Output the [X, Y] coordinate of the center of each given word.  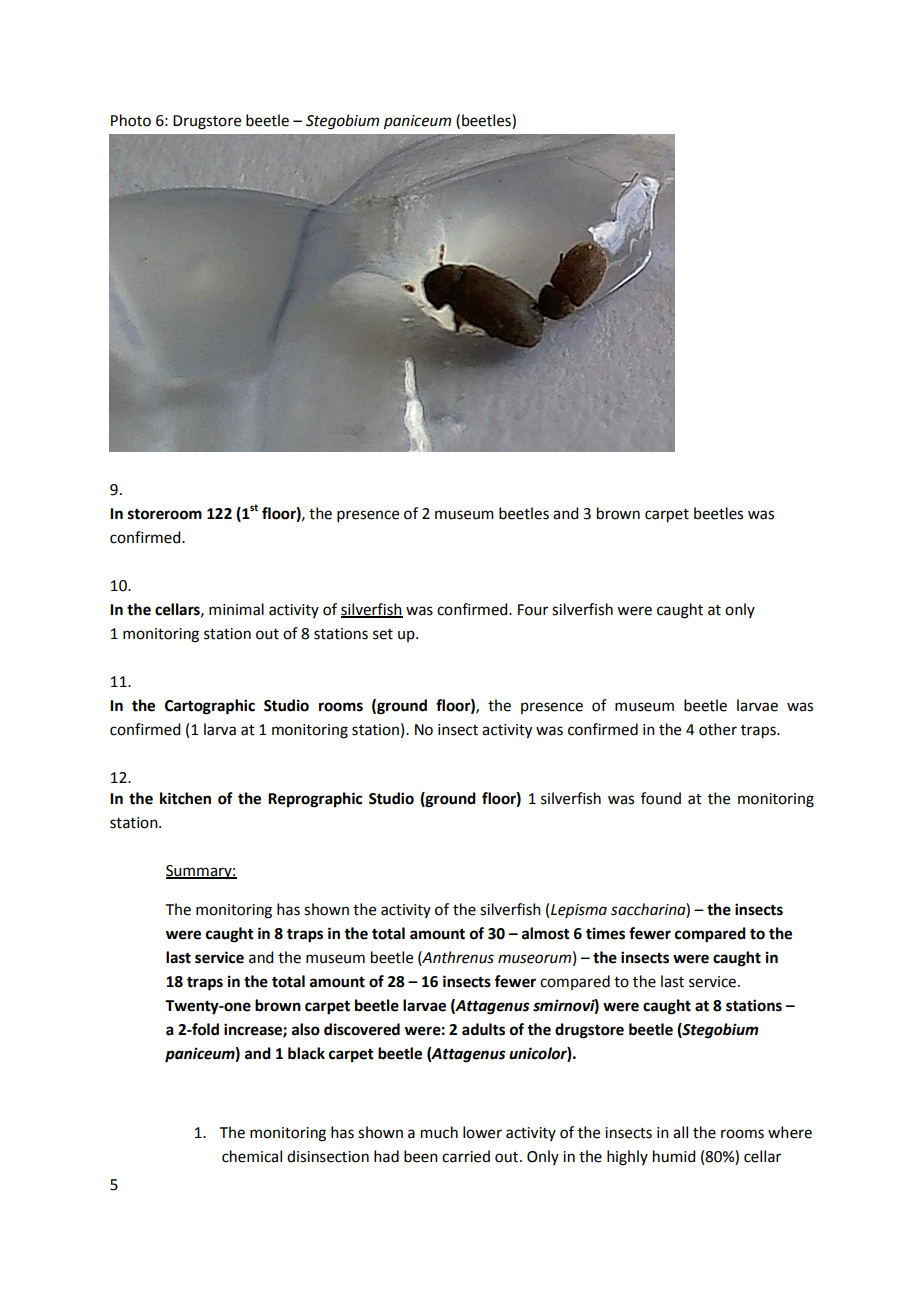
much [439, 1132]
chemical [252, 1156]
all [680, 1132]
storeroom [165, 514]
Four [533, 610]
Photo [131, 120]
